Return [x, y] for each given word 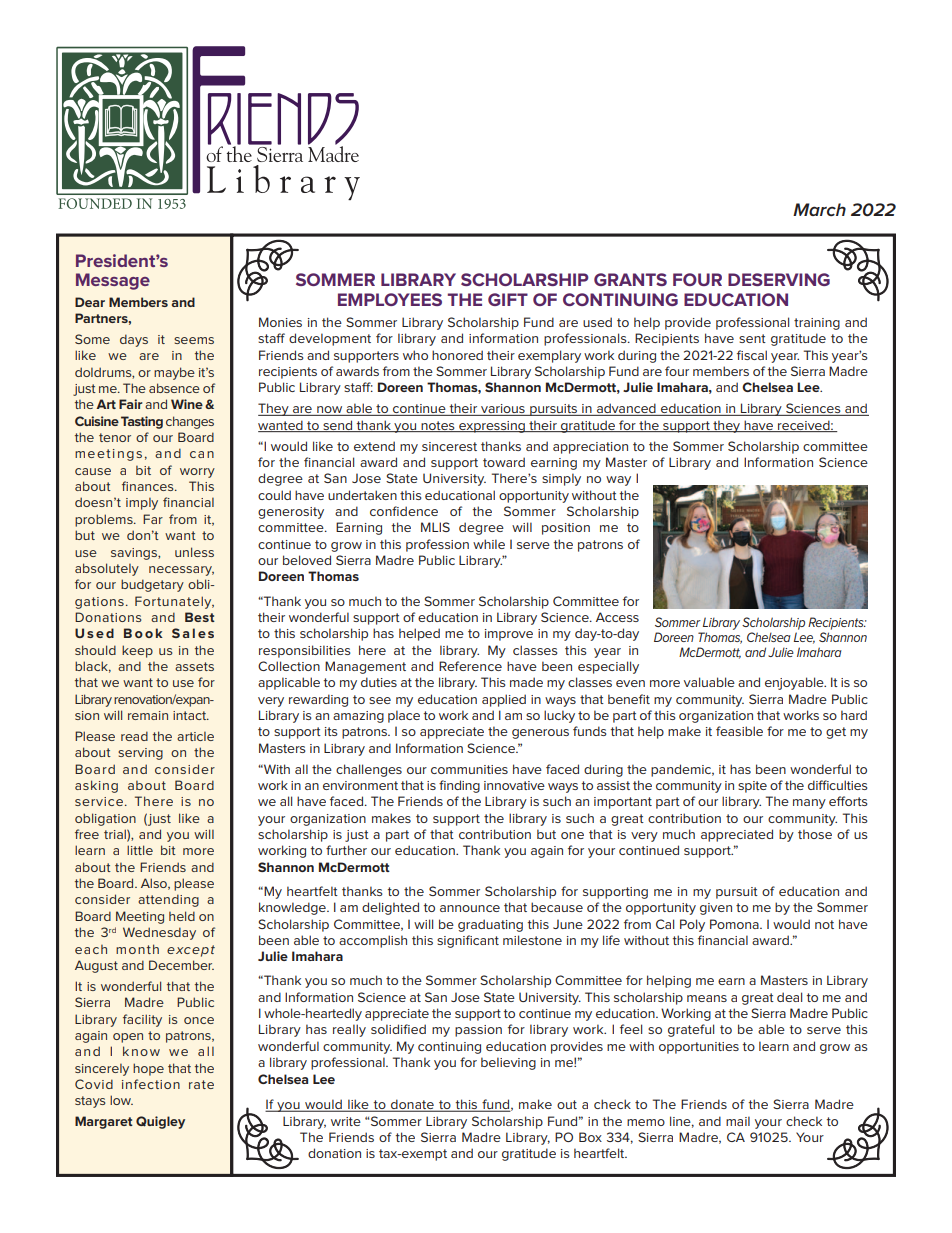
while [489, 544]
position [566, 529]
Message [113, 281]
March [819, 209]
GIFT [508, 299]
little [140, 850]
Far [153, 519]
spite [752, 787]
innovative [514, 785]
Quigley [160, 1122]
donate [412, 1105]
